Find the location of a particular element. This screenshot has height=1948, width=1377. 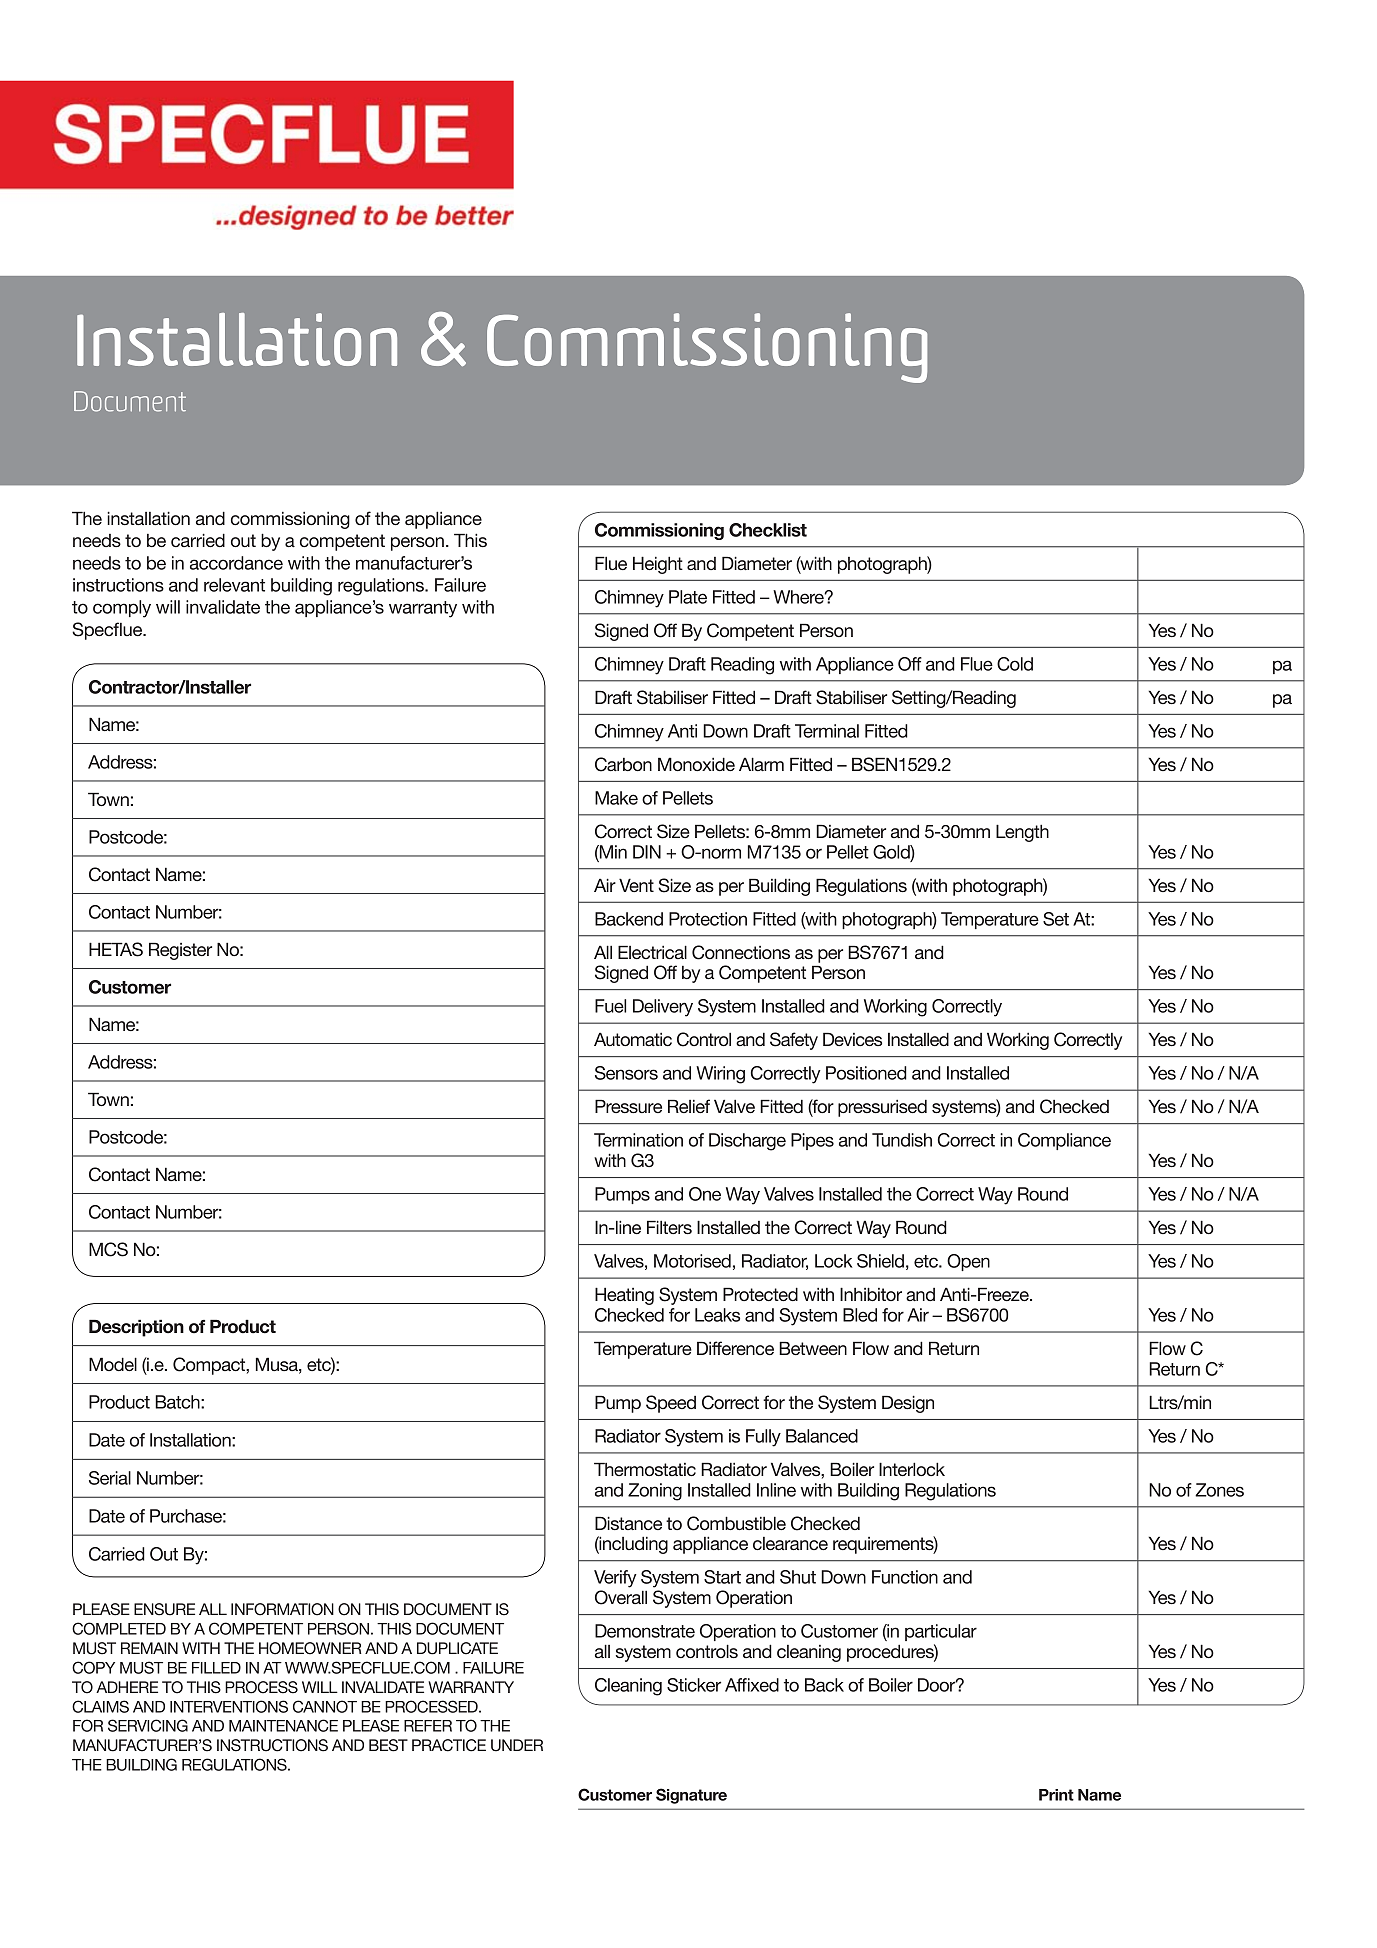

Speed is located at coordinates (671, 1404).
